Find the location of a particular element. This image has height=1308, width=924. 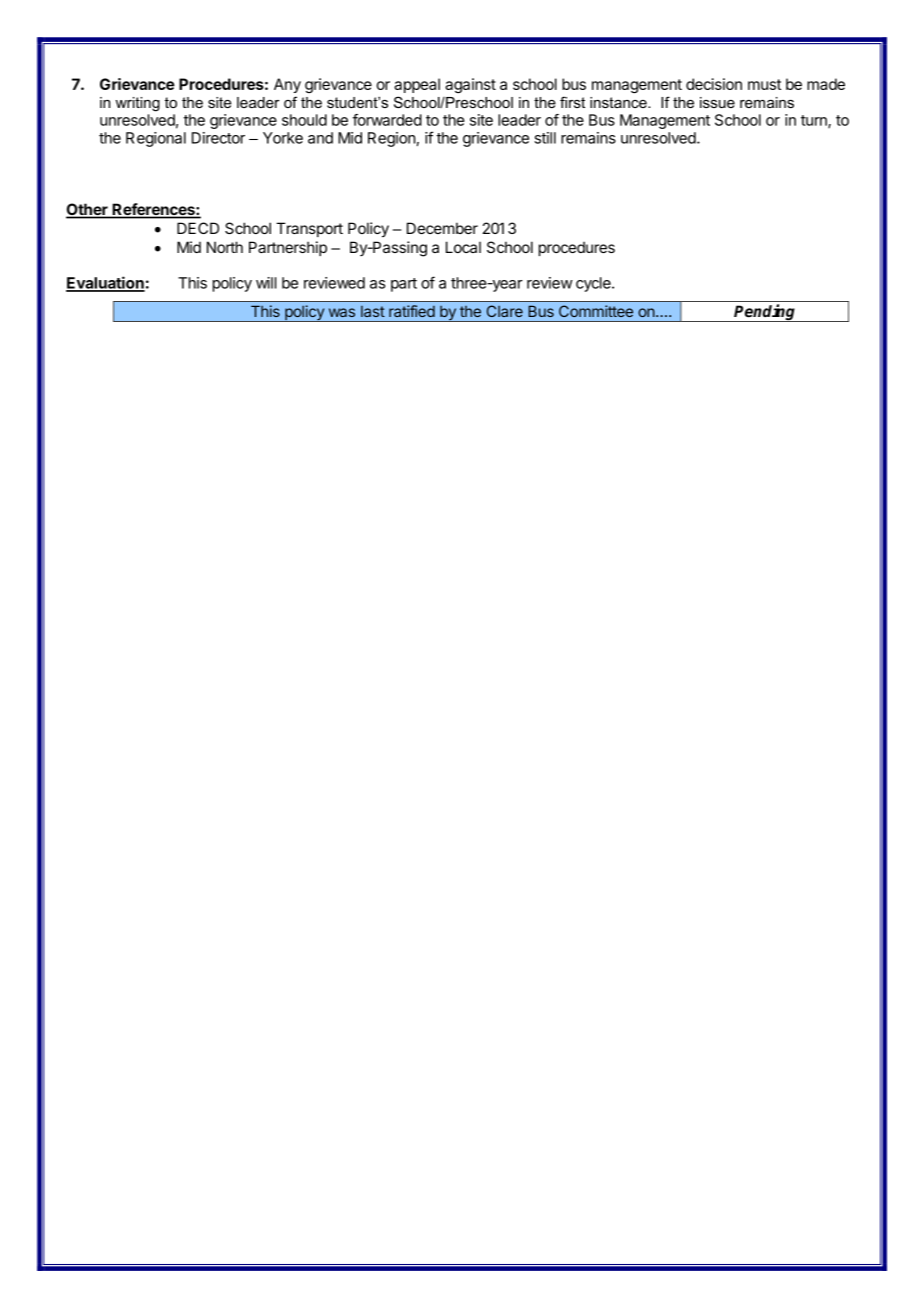

Pending is located at coordinates (765, 313).
